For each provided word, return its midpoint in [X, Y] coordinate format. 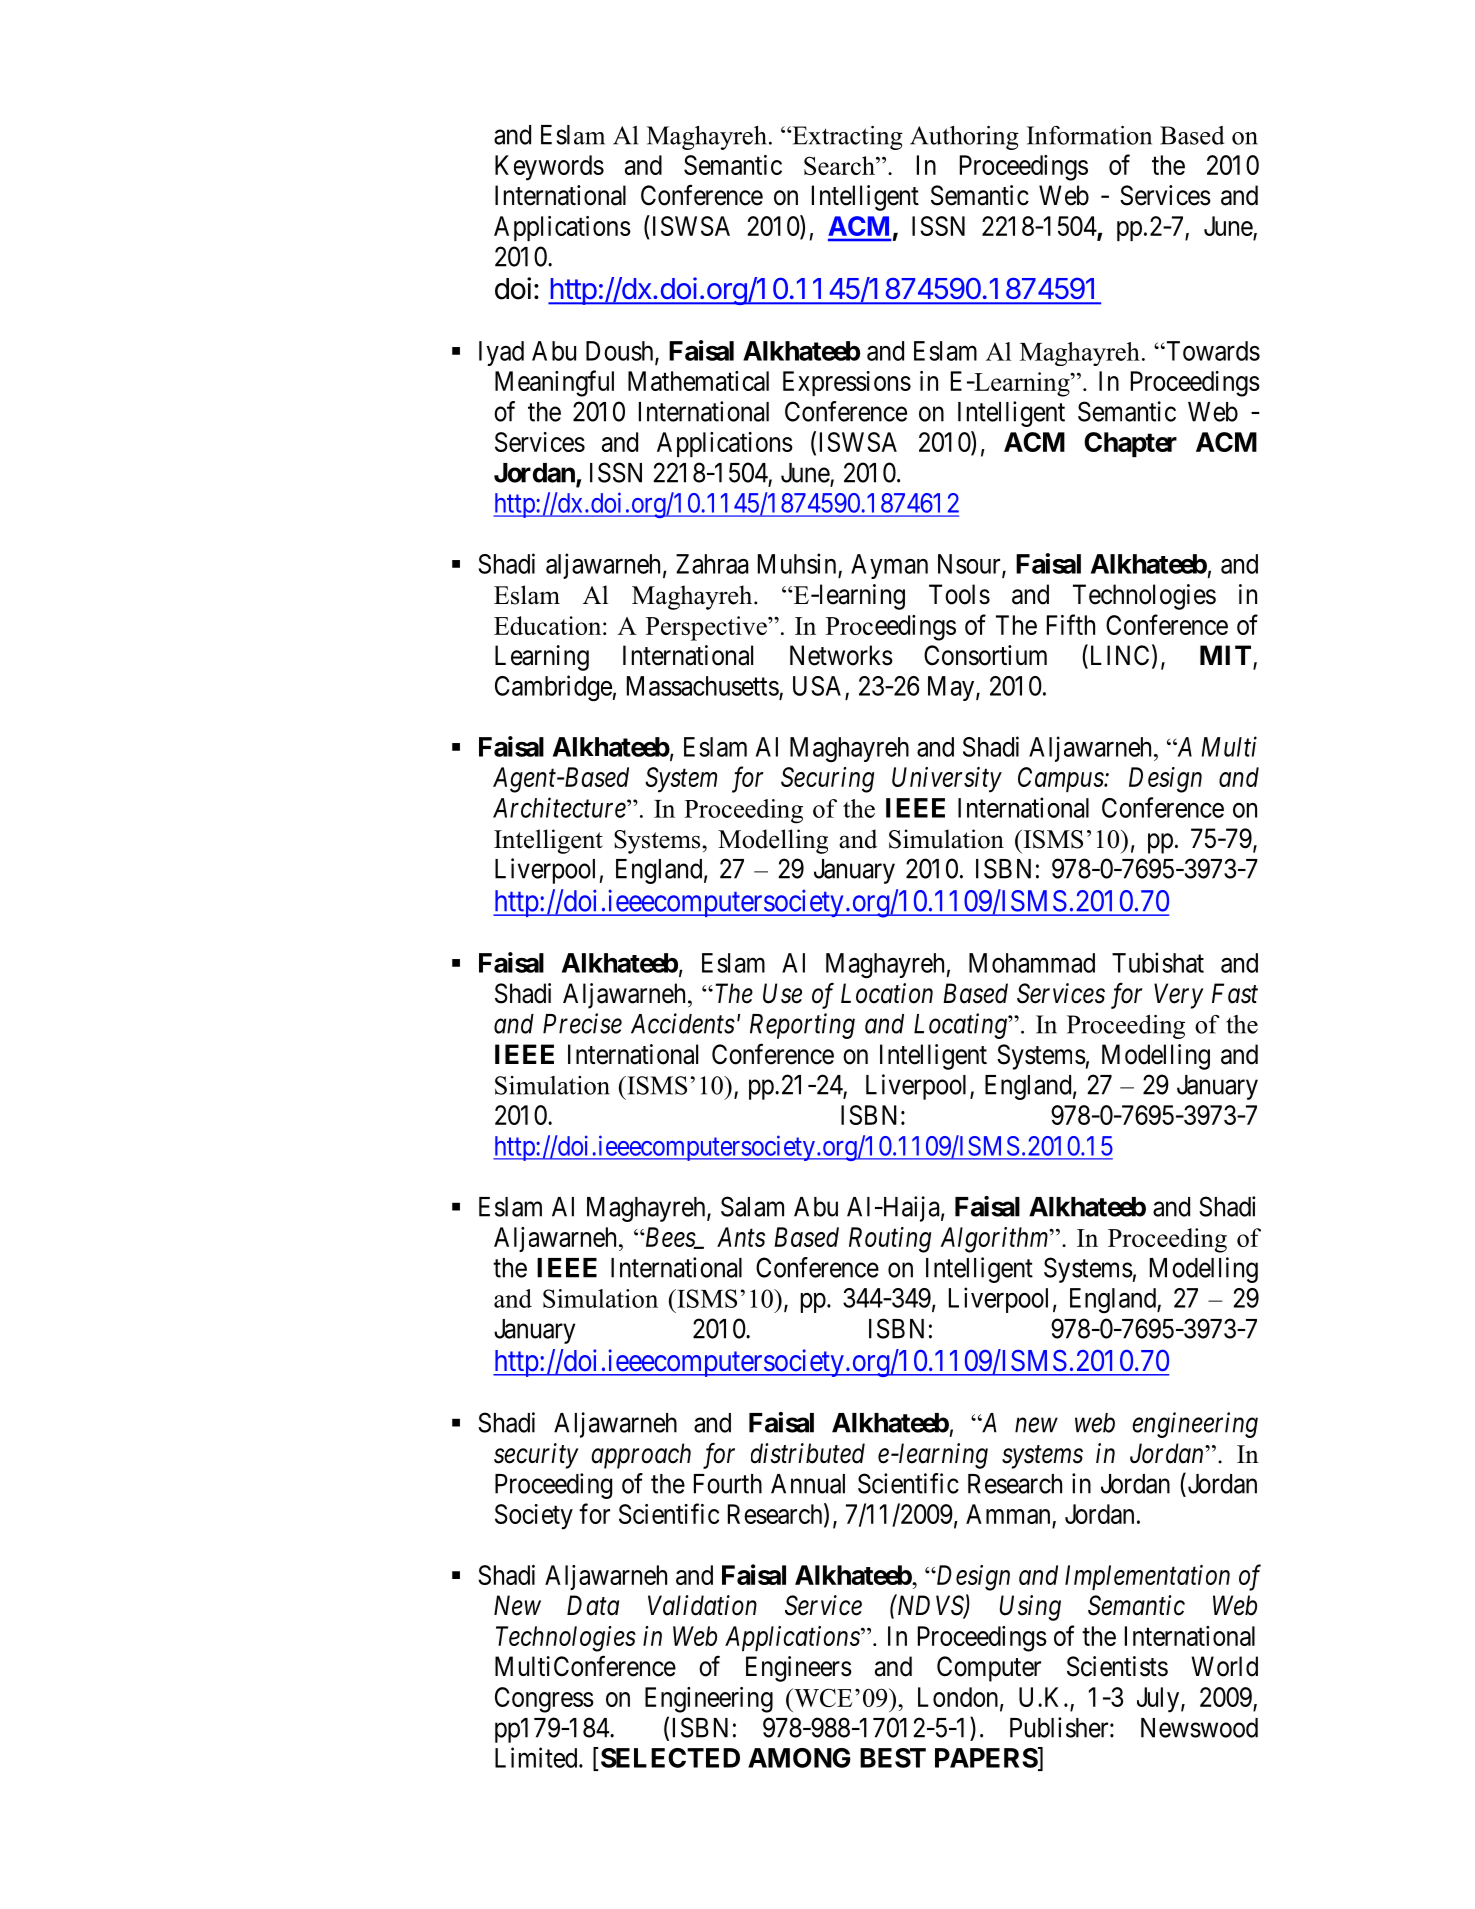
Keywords [549, 168]
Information [1089, 135]
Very [1179, 996]
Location [887, 993]
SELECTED [669, 1757]
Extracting [846, 138]
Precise [582, 1023]
